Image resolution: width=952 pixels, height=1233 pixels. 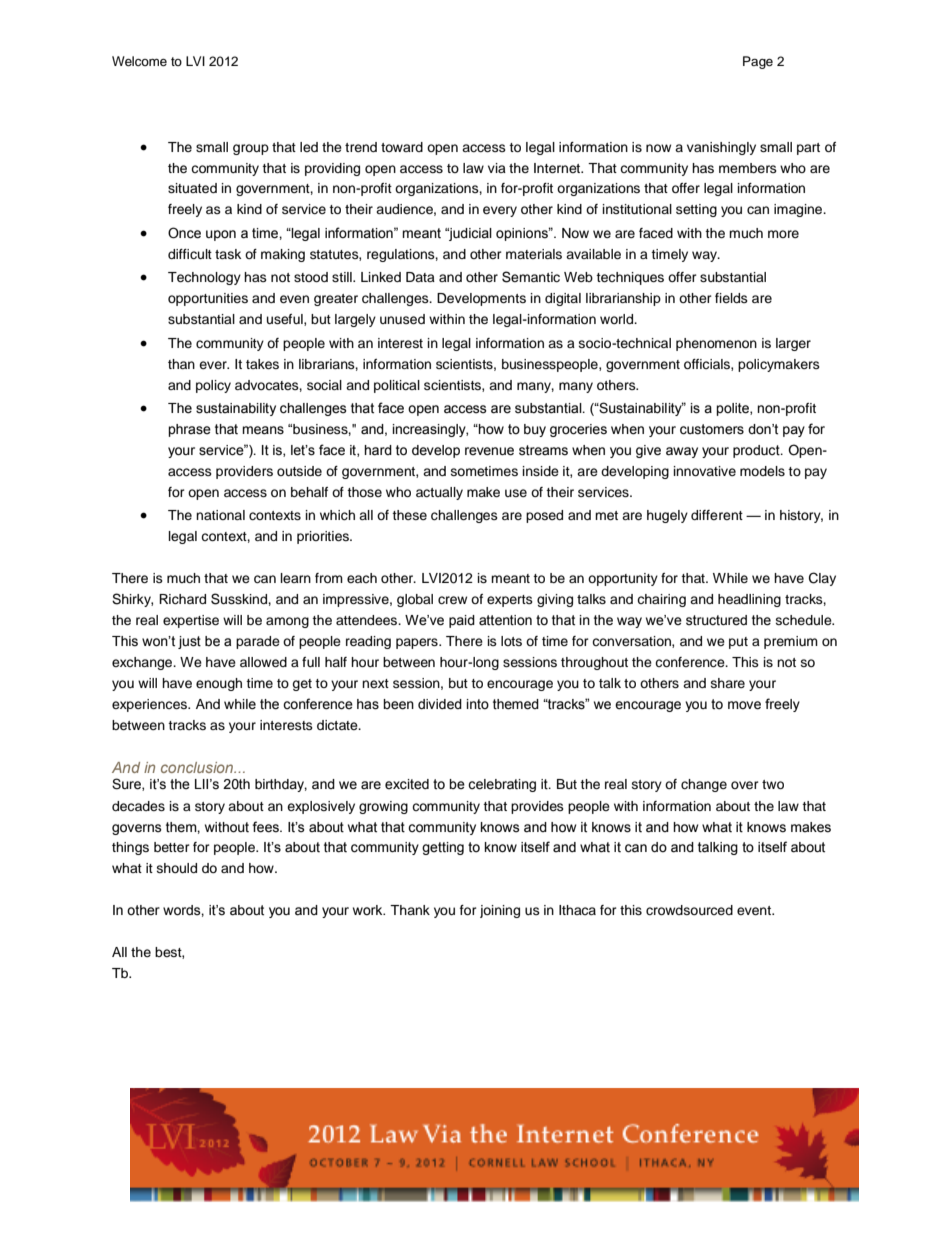 I want to click on Page, so click(x=758, y=62).
